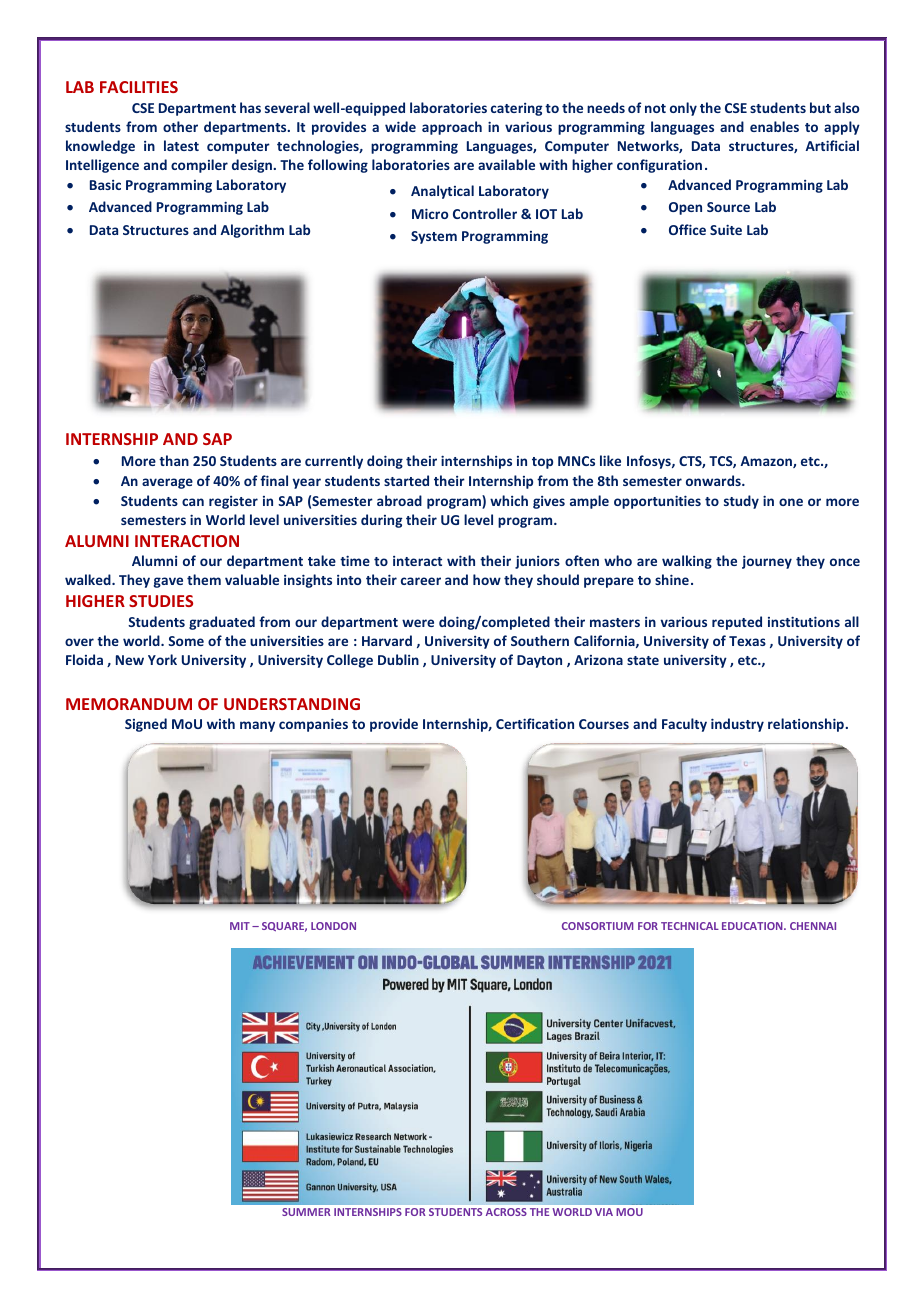 The width and height of the screenshot is (924, 1308). Describe the element at coordinates (542, 463) in the screenshot. I see `top` at that location.
